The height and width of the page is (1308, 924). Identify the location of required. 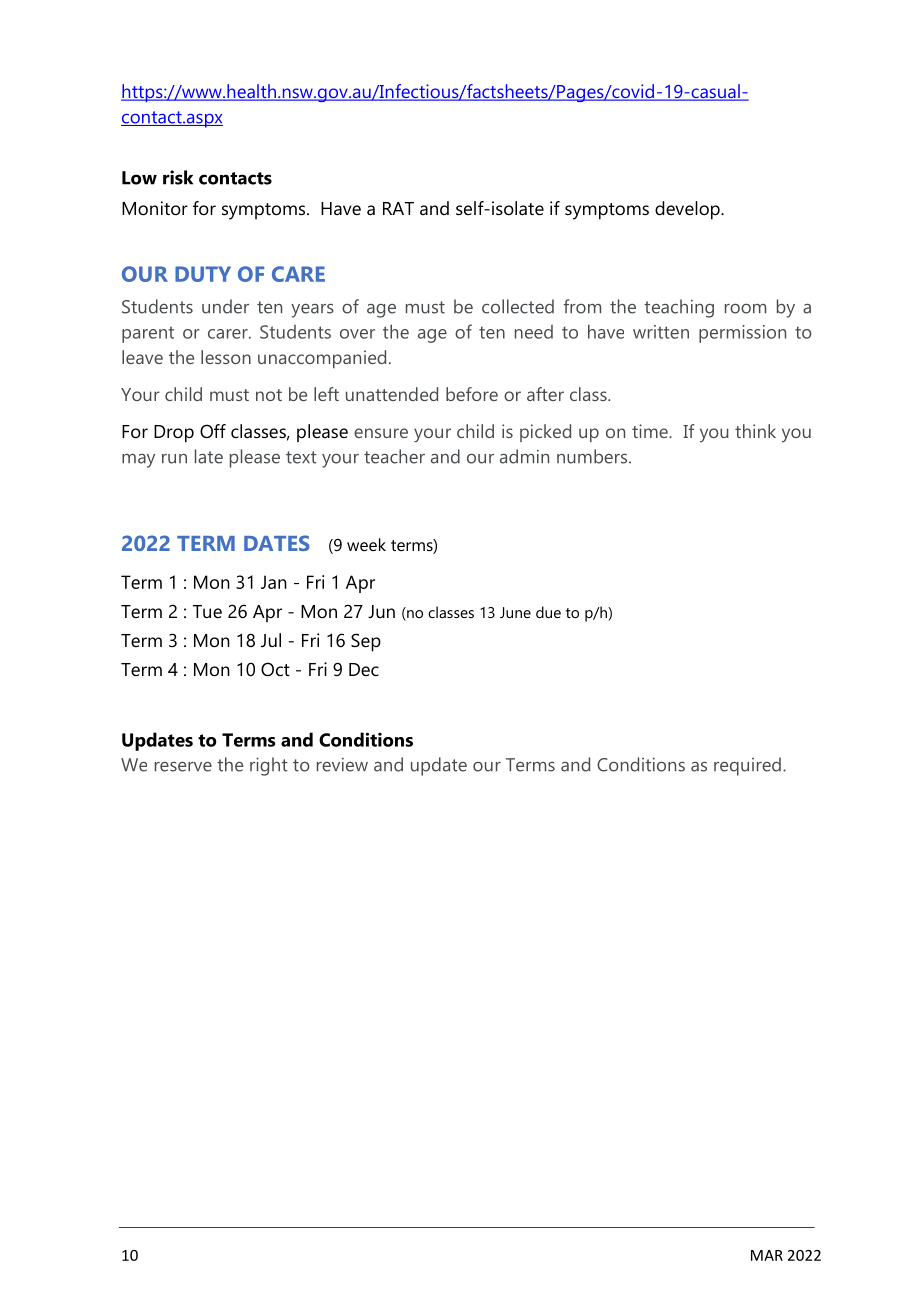
(747, 766).
